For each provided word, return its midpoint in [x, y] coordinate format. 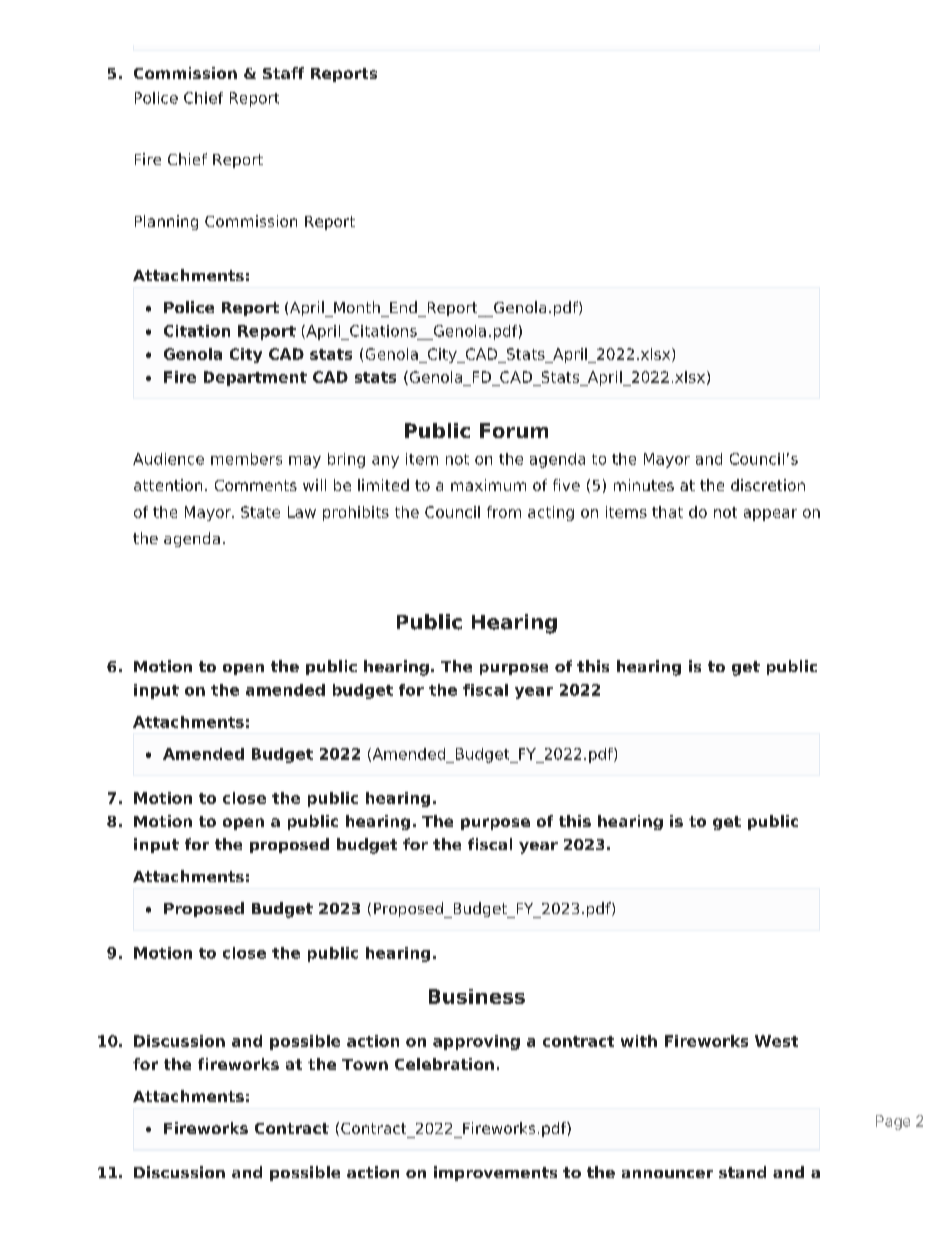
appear [770, 515]
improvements [495, 1173]
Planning [166, 222]
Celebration [444, 1064]
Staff [283, 73]
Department [255, 378]
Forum [514, 430]
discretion [768, 485]
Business [477, 996]
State [260, 512]
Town [365, 1064]
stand [742, 1172]
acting [551, 513]
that [667, 512]
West [776, 1041]
